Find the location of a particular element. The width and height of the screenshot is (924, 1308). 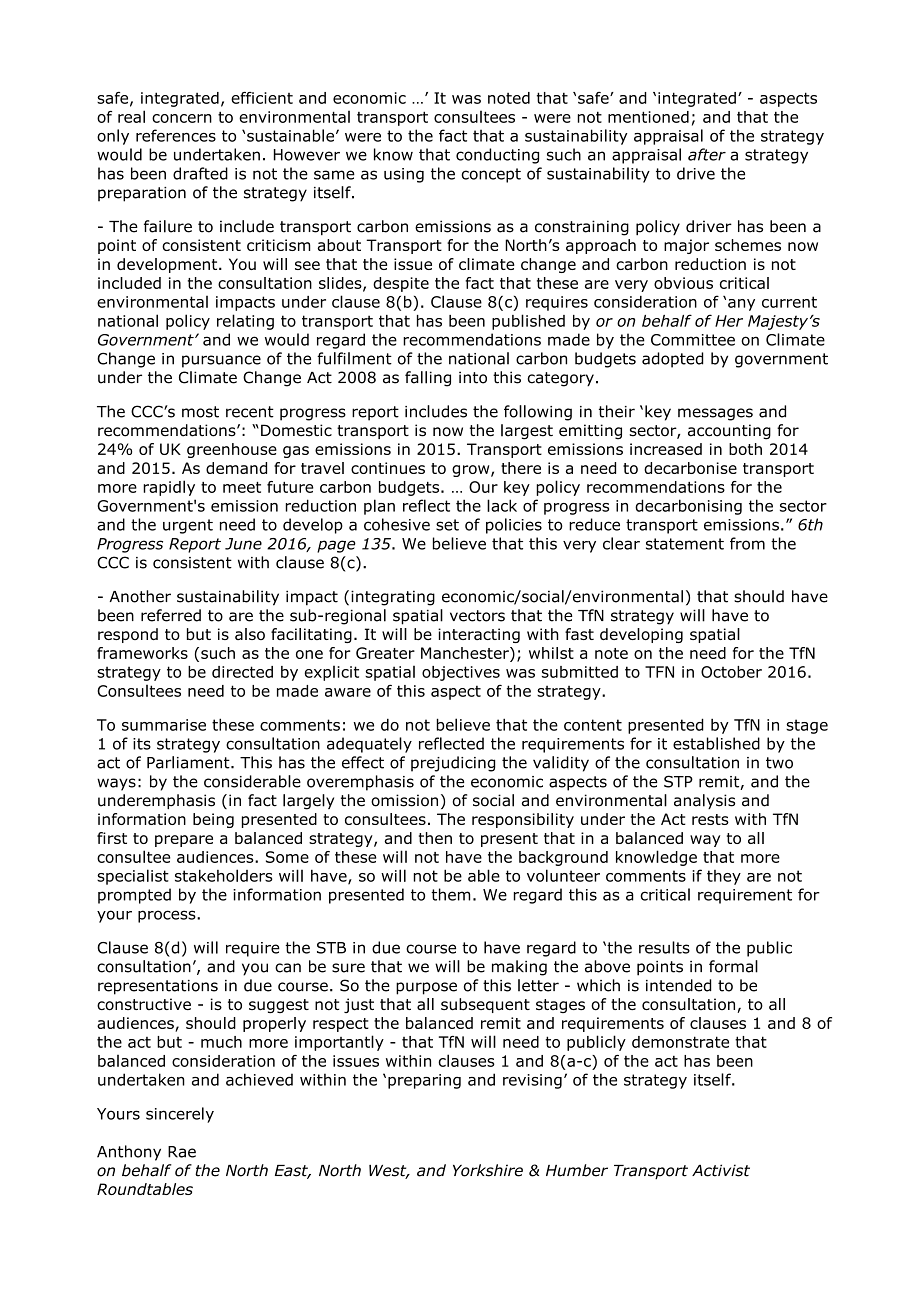

after is located at coordinates (707, 154).
